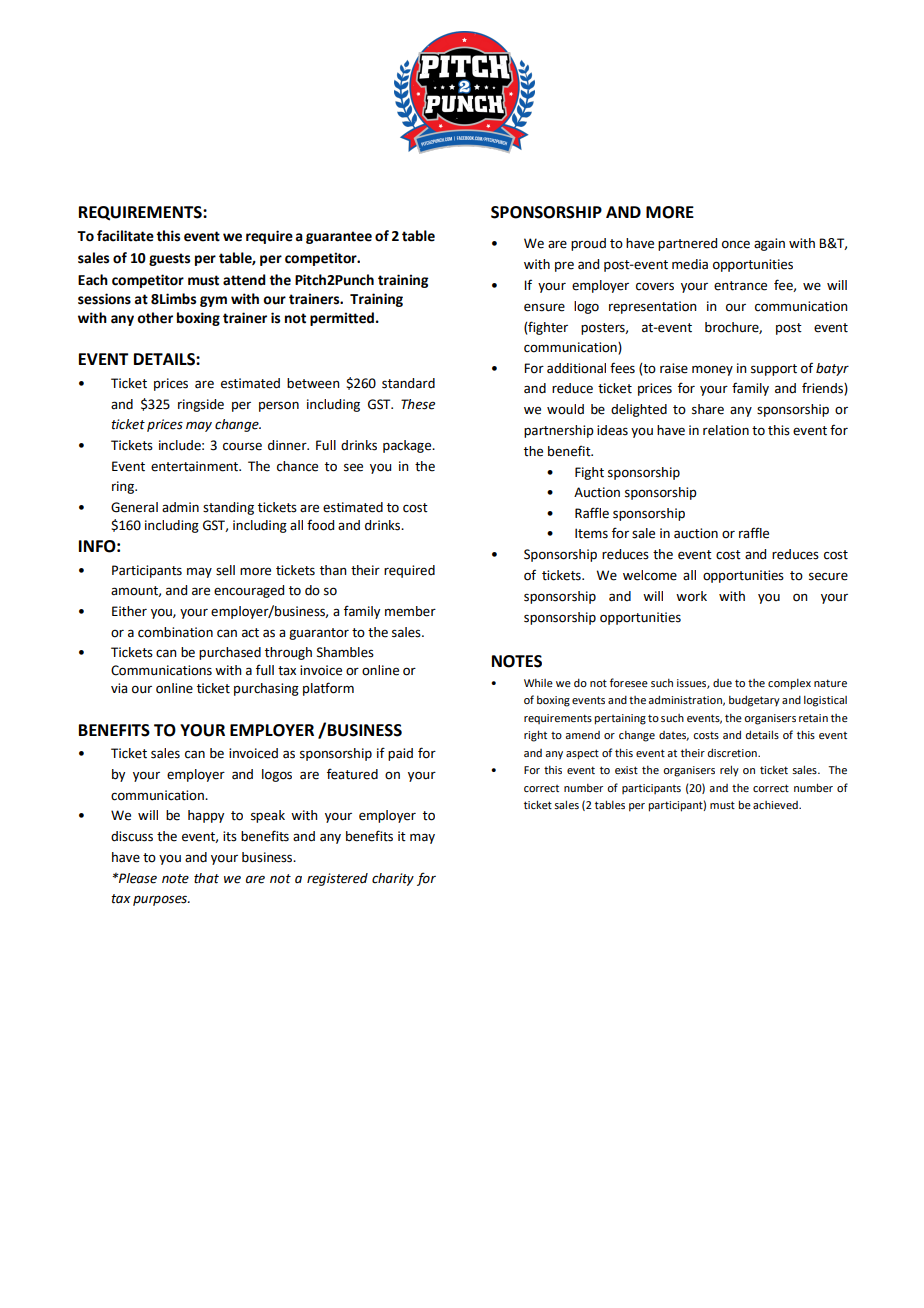  What do you see at coordinates (691, 596) in the screenshot?
I see `work` at bounding box center [691, 596].
